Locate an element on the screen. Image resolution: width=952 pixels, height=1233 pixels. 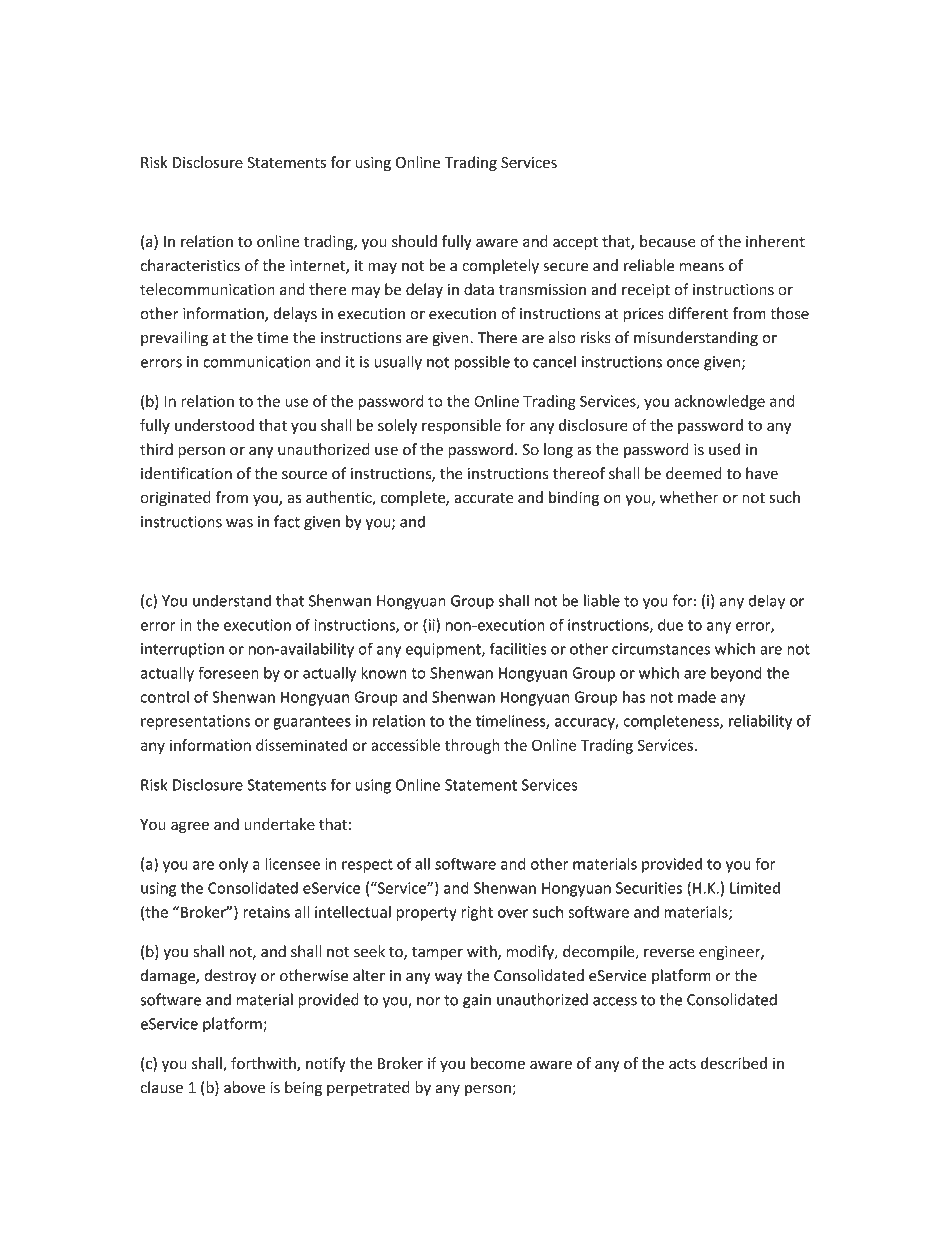
means is located at coordinates (701, 267).
